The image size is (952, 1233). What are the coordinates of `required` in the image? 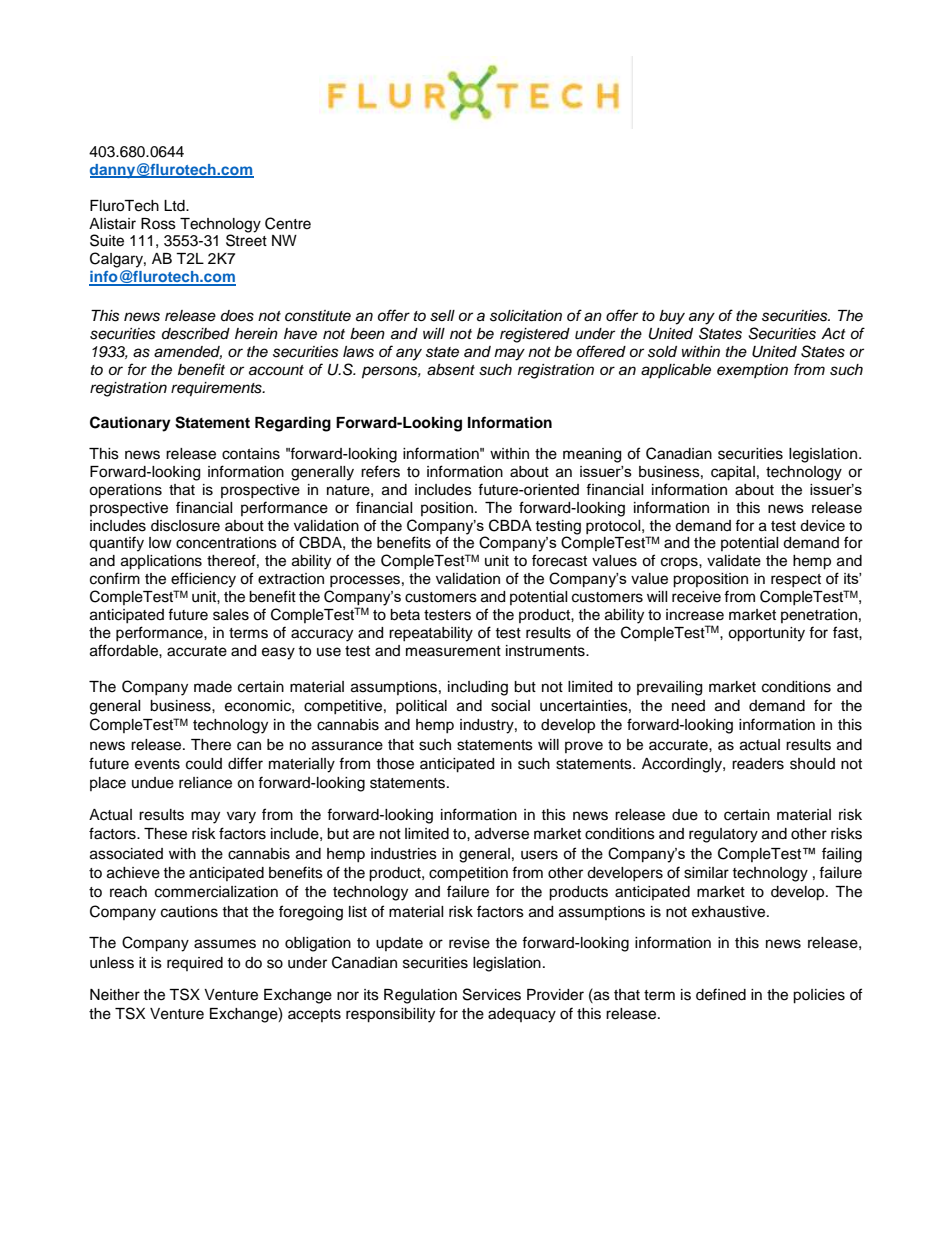 It's located at (195, 964).
